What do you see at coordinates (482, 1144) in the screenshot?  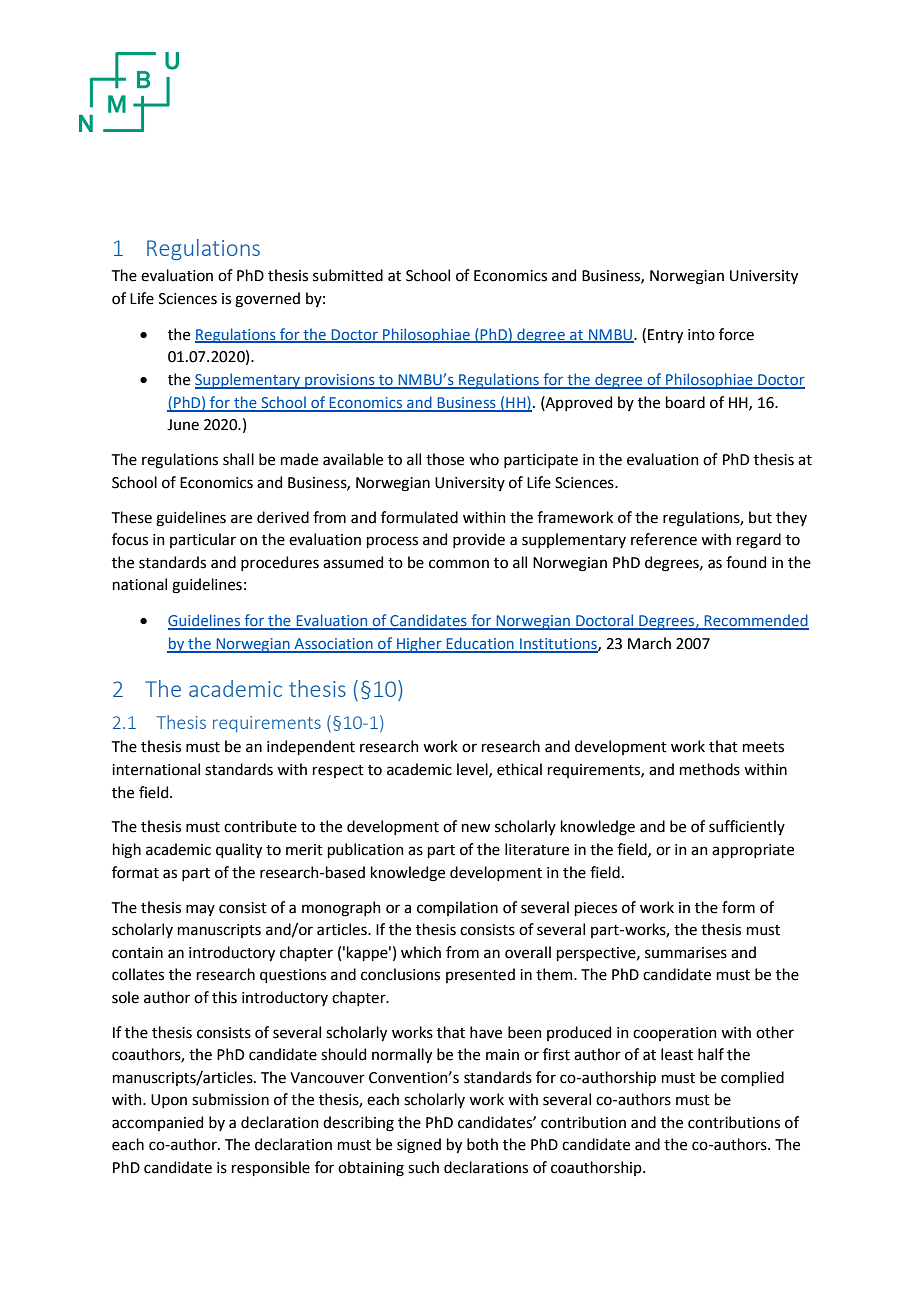 I see `both` at bounding box center [482, 1144].
